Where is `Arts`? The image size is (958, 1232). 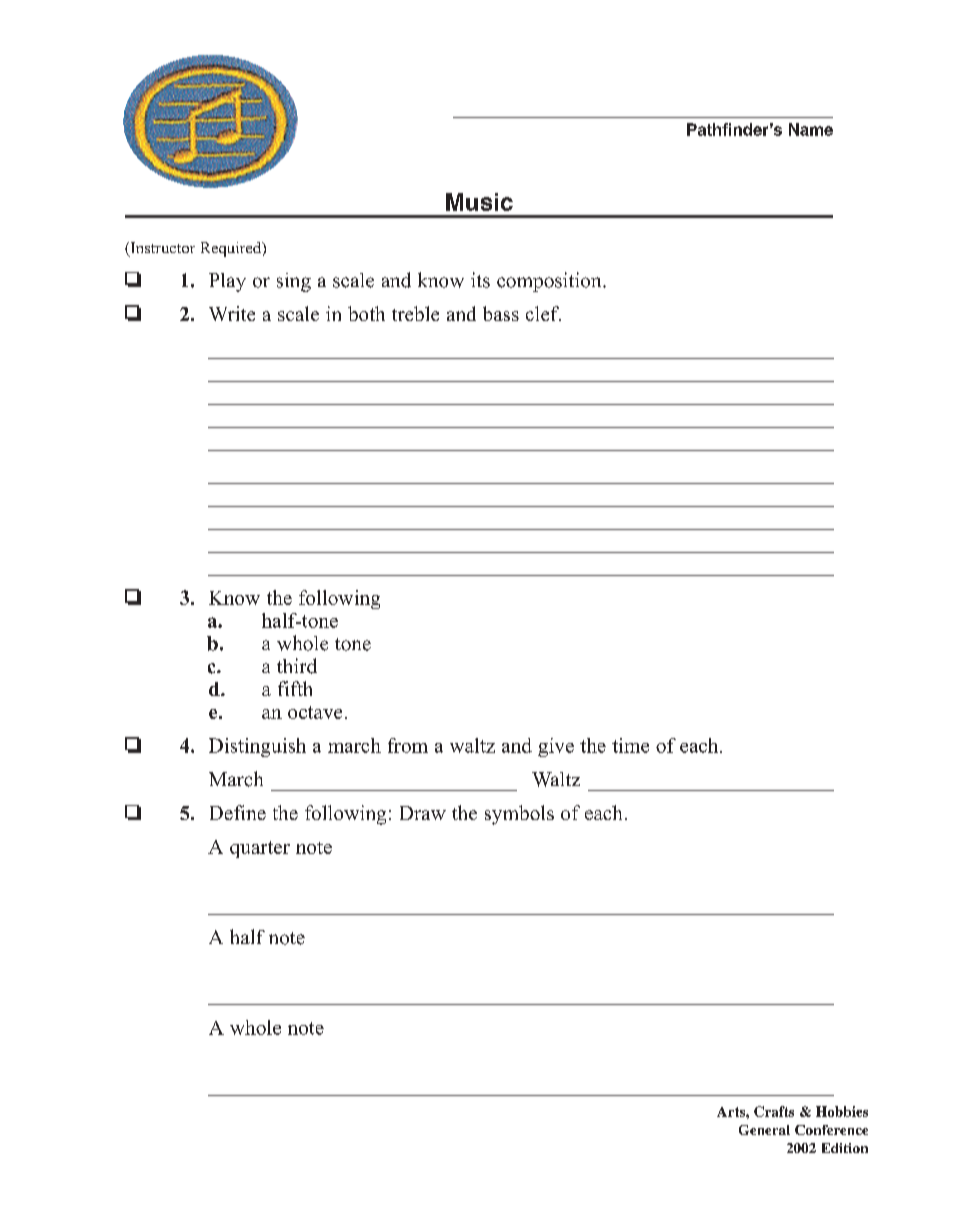 Arts is located at coordinates (732, 1112).
